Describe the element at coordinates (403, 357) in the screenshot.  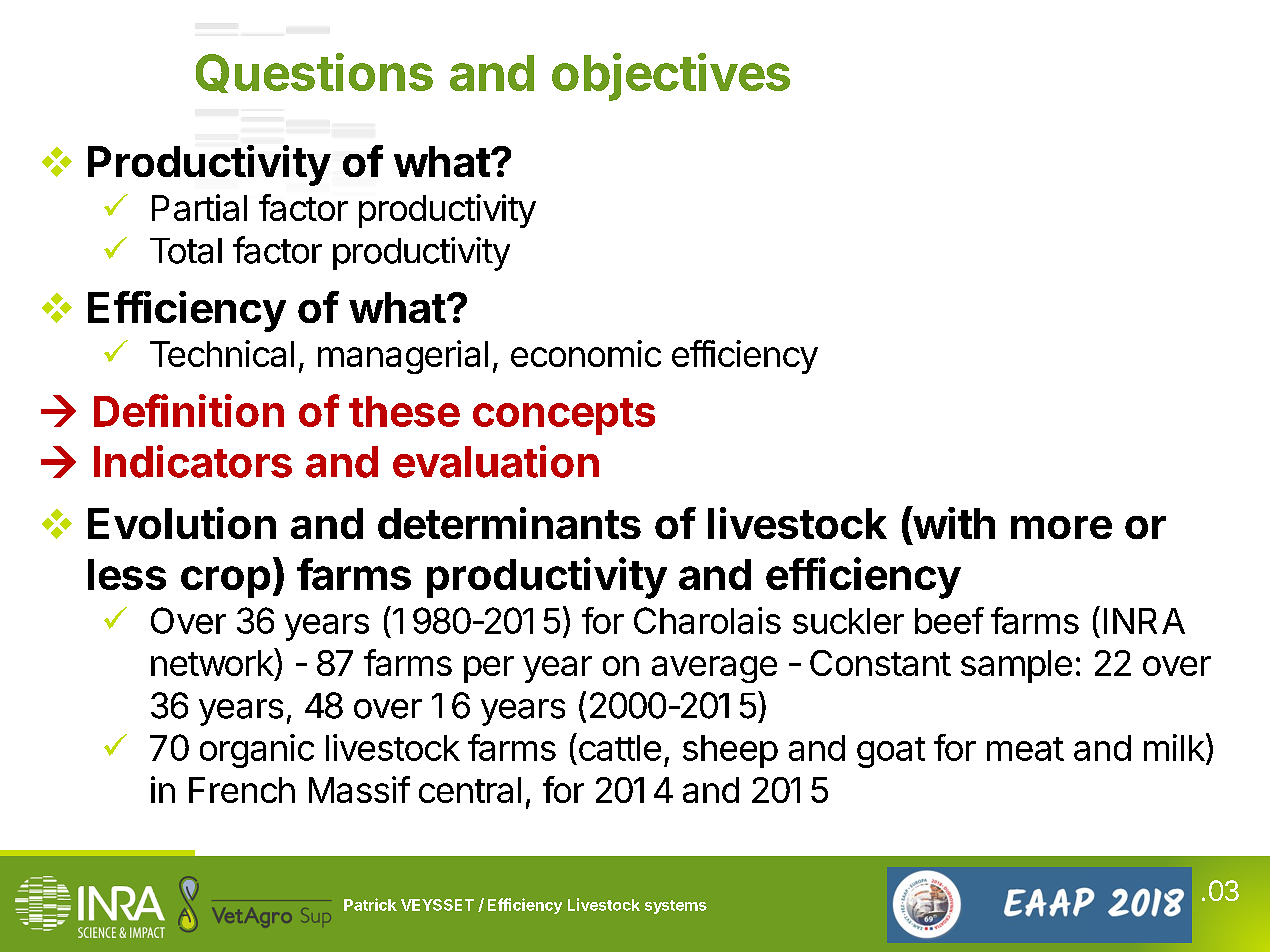
I see `managerial` at that location.
